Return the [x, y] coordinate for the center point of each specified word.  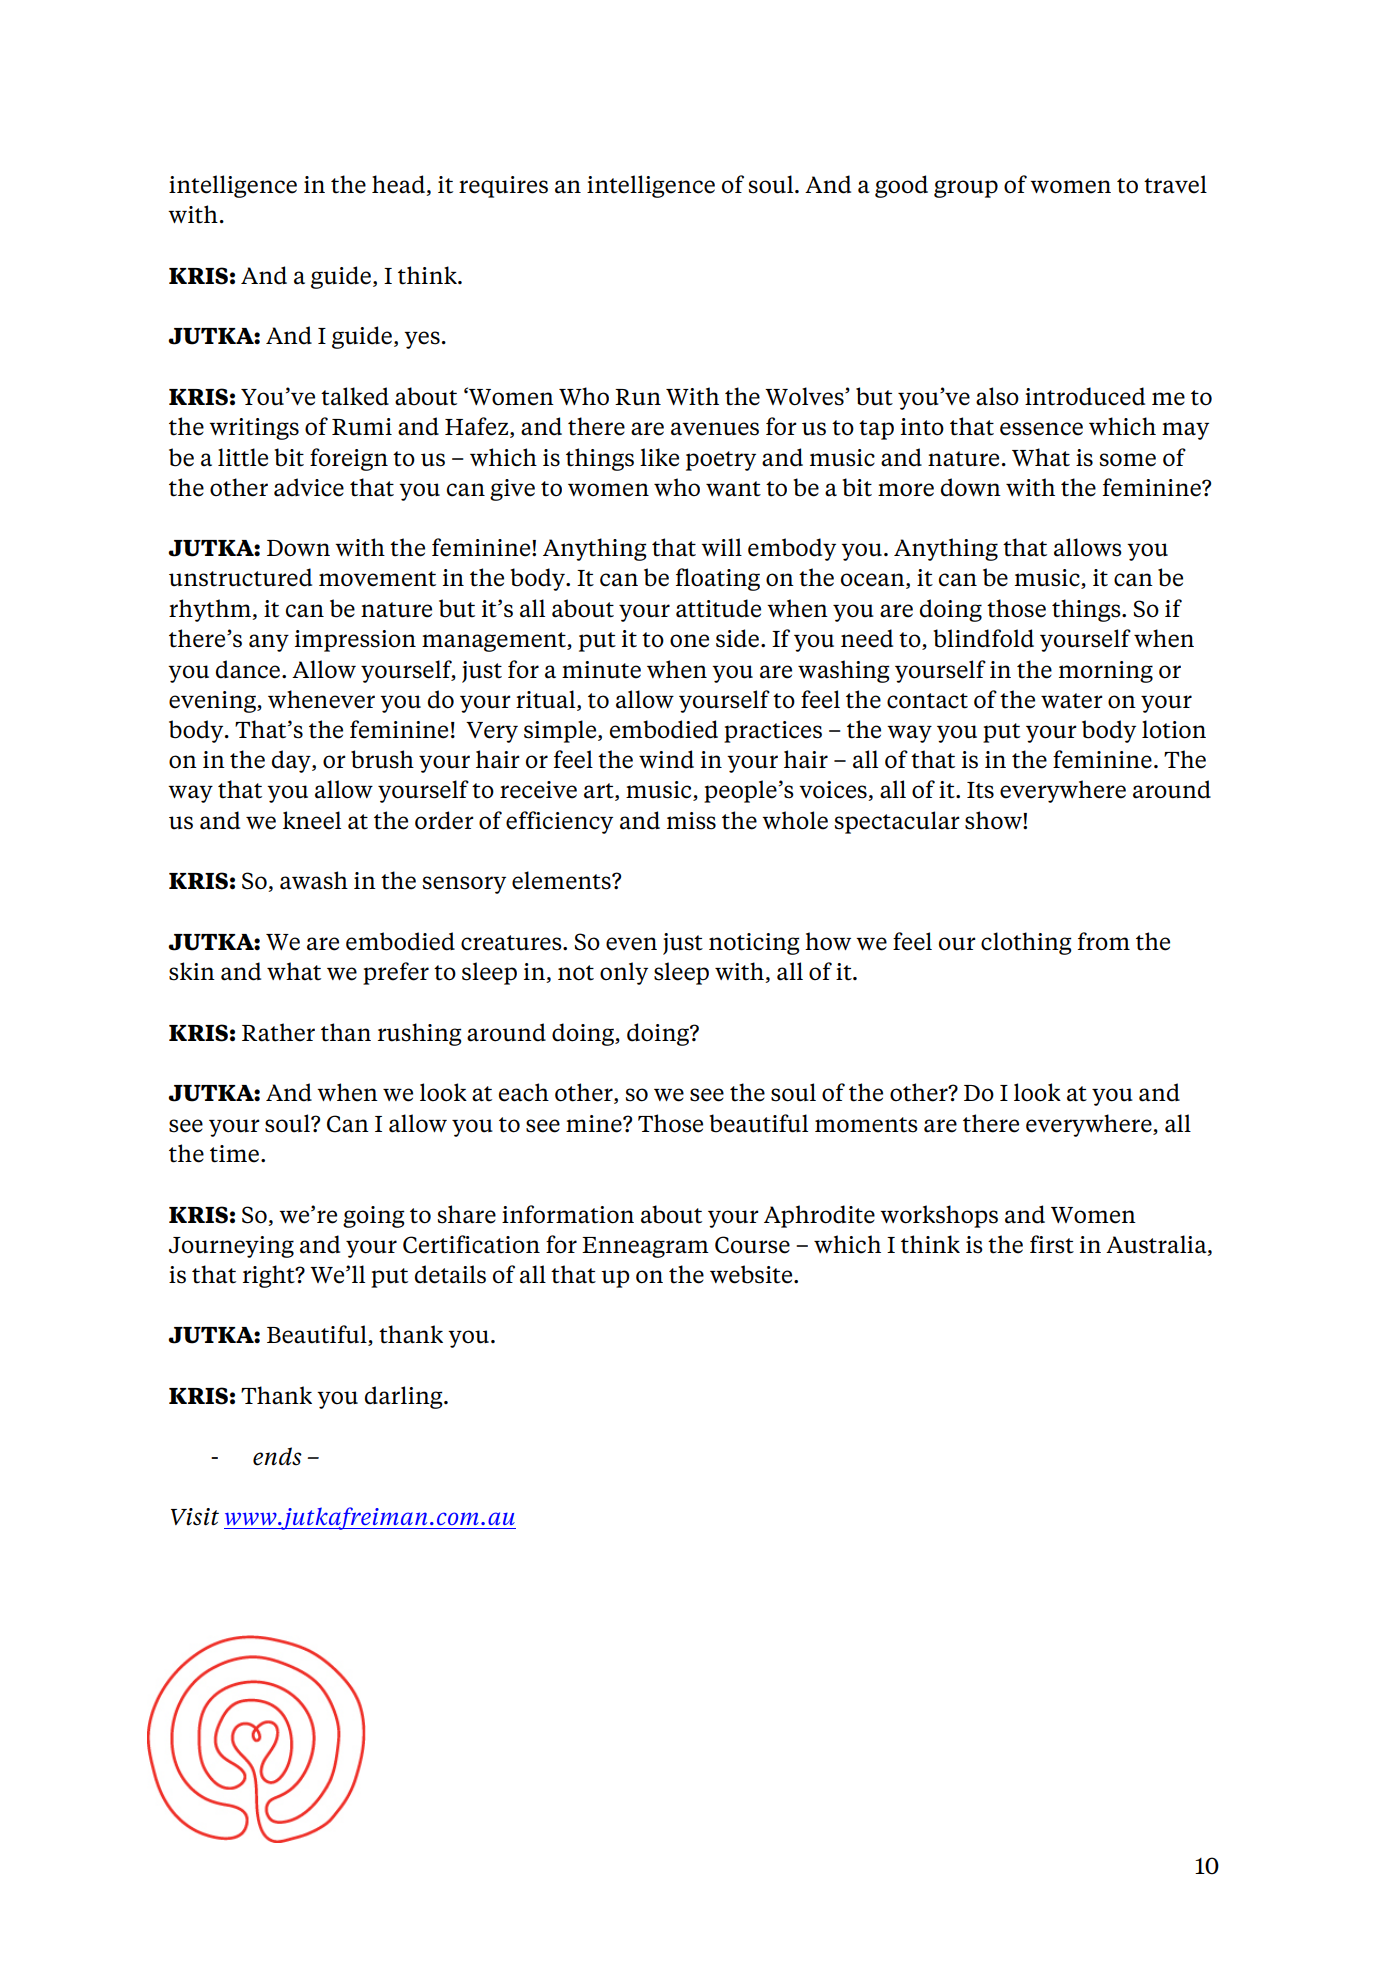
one [689, 641]
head [399, 185]
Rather [278, 1032]
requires [503, 187]
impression [355, 641]
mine [595, 1124]
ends [277, 1456]
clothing [1026, 943]
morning [1106, 672]
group [966, 189]
